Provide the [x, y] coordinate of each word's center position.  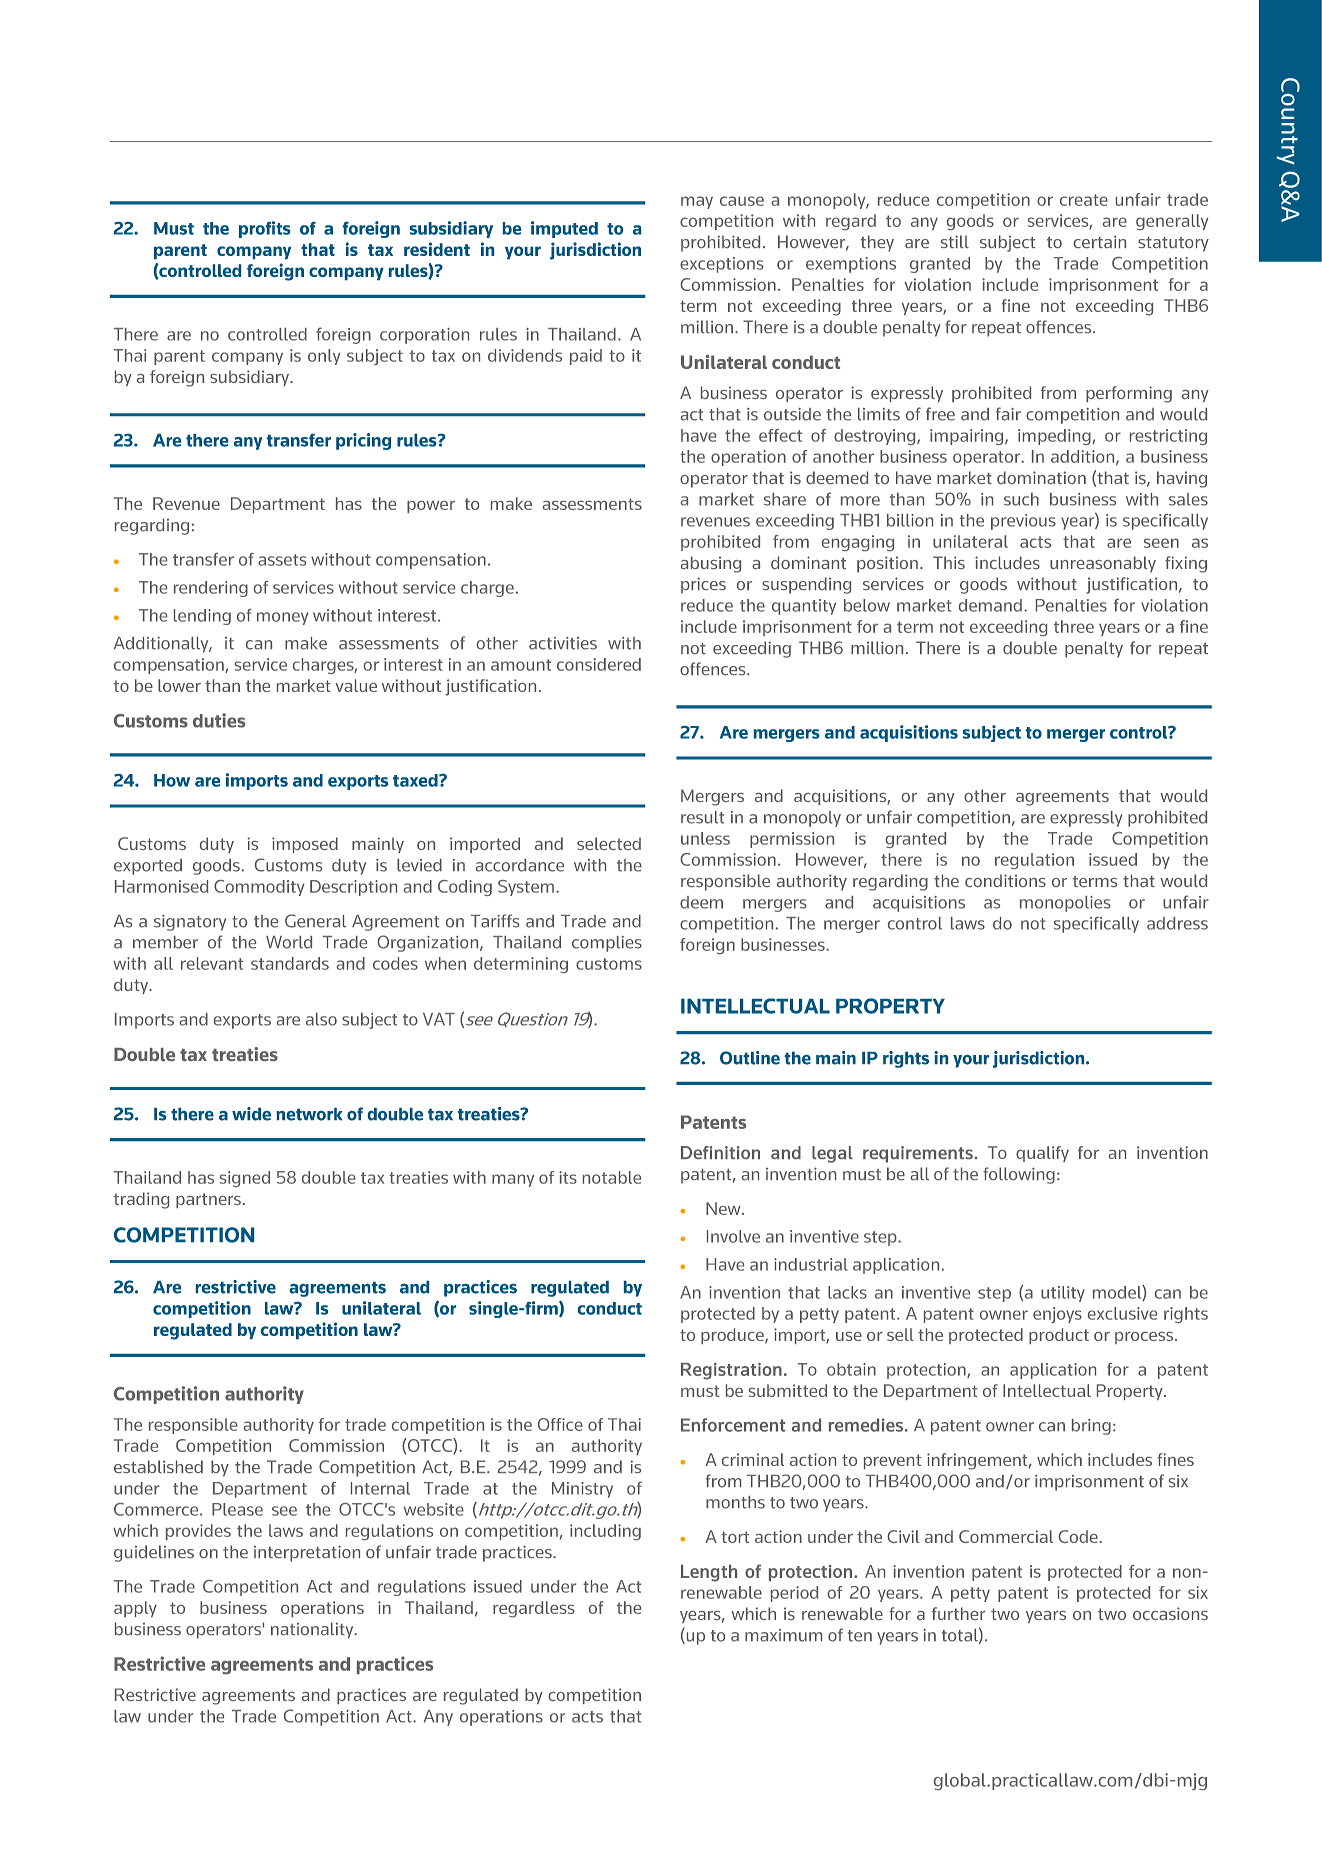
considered [599, 664]
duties [219, 720]
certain [1100, 241]
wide [251, 1114]
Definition [720, 1152]
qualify [1042, 1154]
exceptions [722, 265]
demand [990, 605]
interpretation [307, 1553]
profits [265, 229]
